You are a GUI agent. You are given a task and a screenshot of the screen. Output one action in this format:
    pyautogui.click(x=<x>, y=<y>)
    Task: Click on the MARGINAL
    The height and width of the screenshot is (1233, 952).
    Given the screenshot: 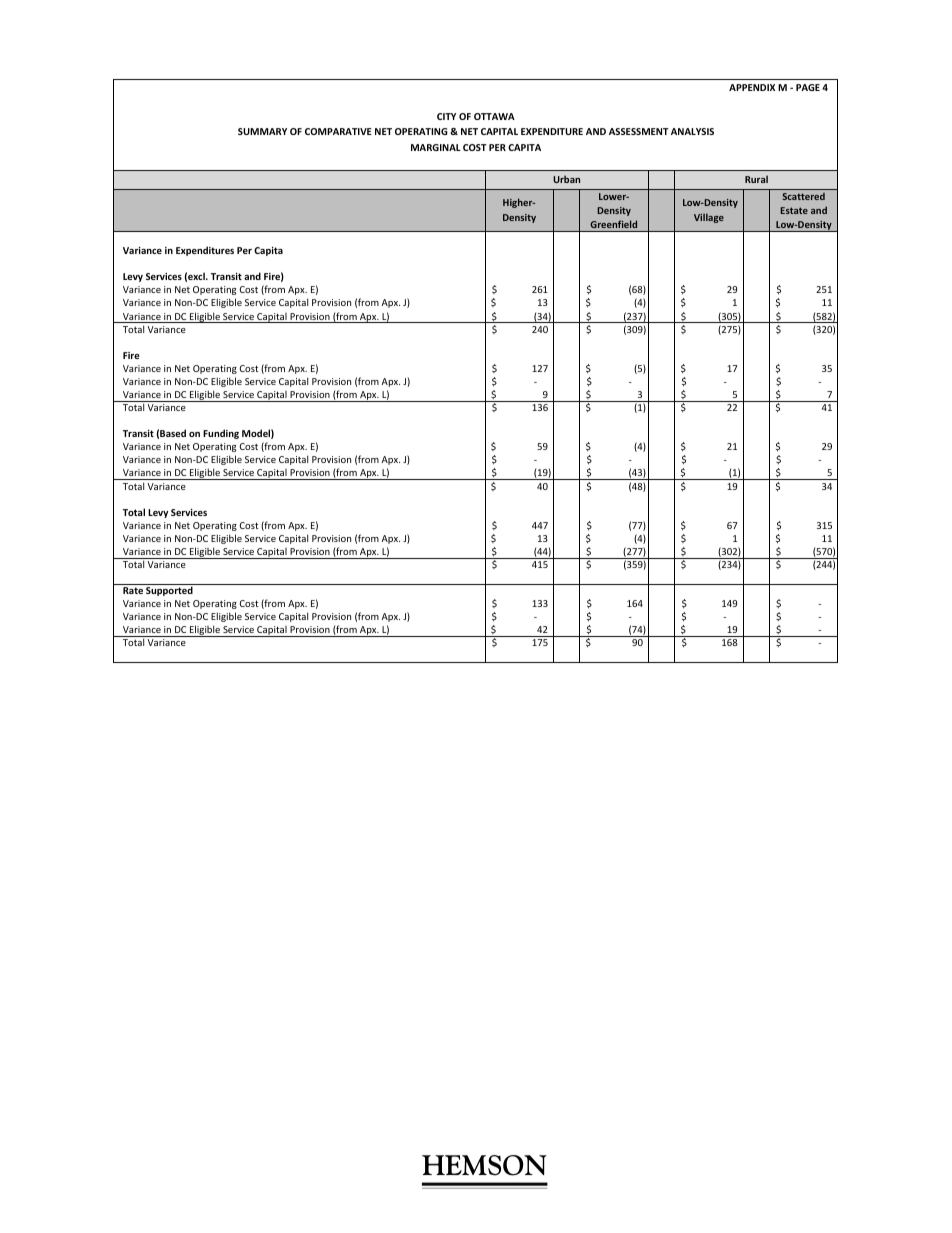 What is the action you would take?
    pyautogui.click(x=436, y=147)
